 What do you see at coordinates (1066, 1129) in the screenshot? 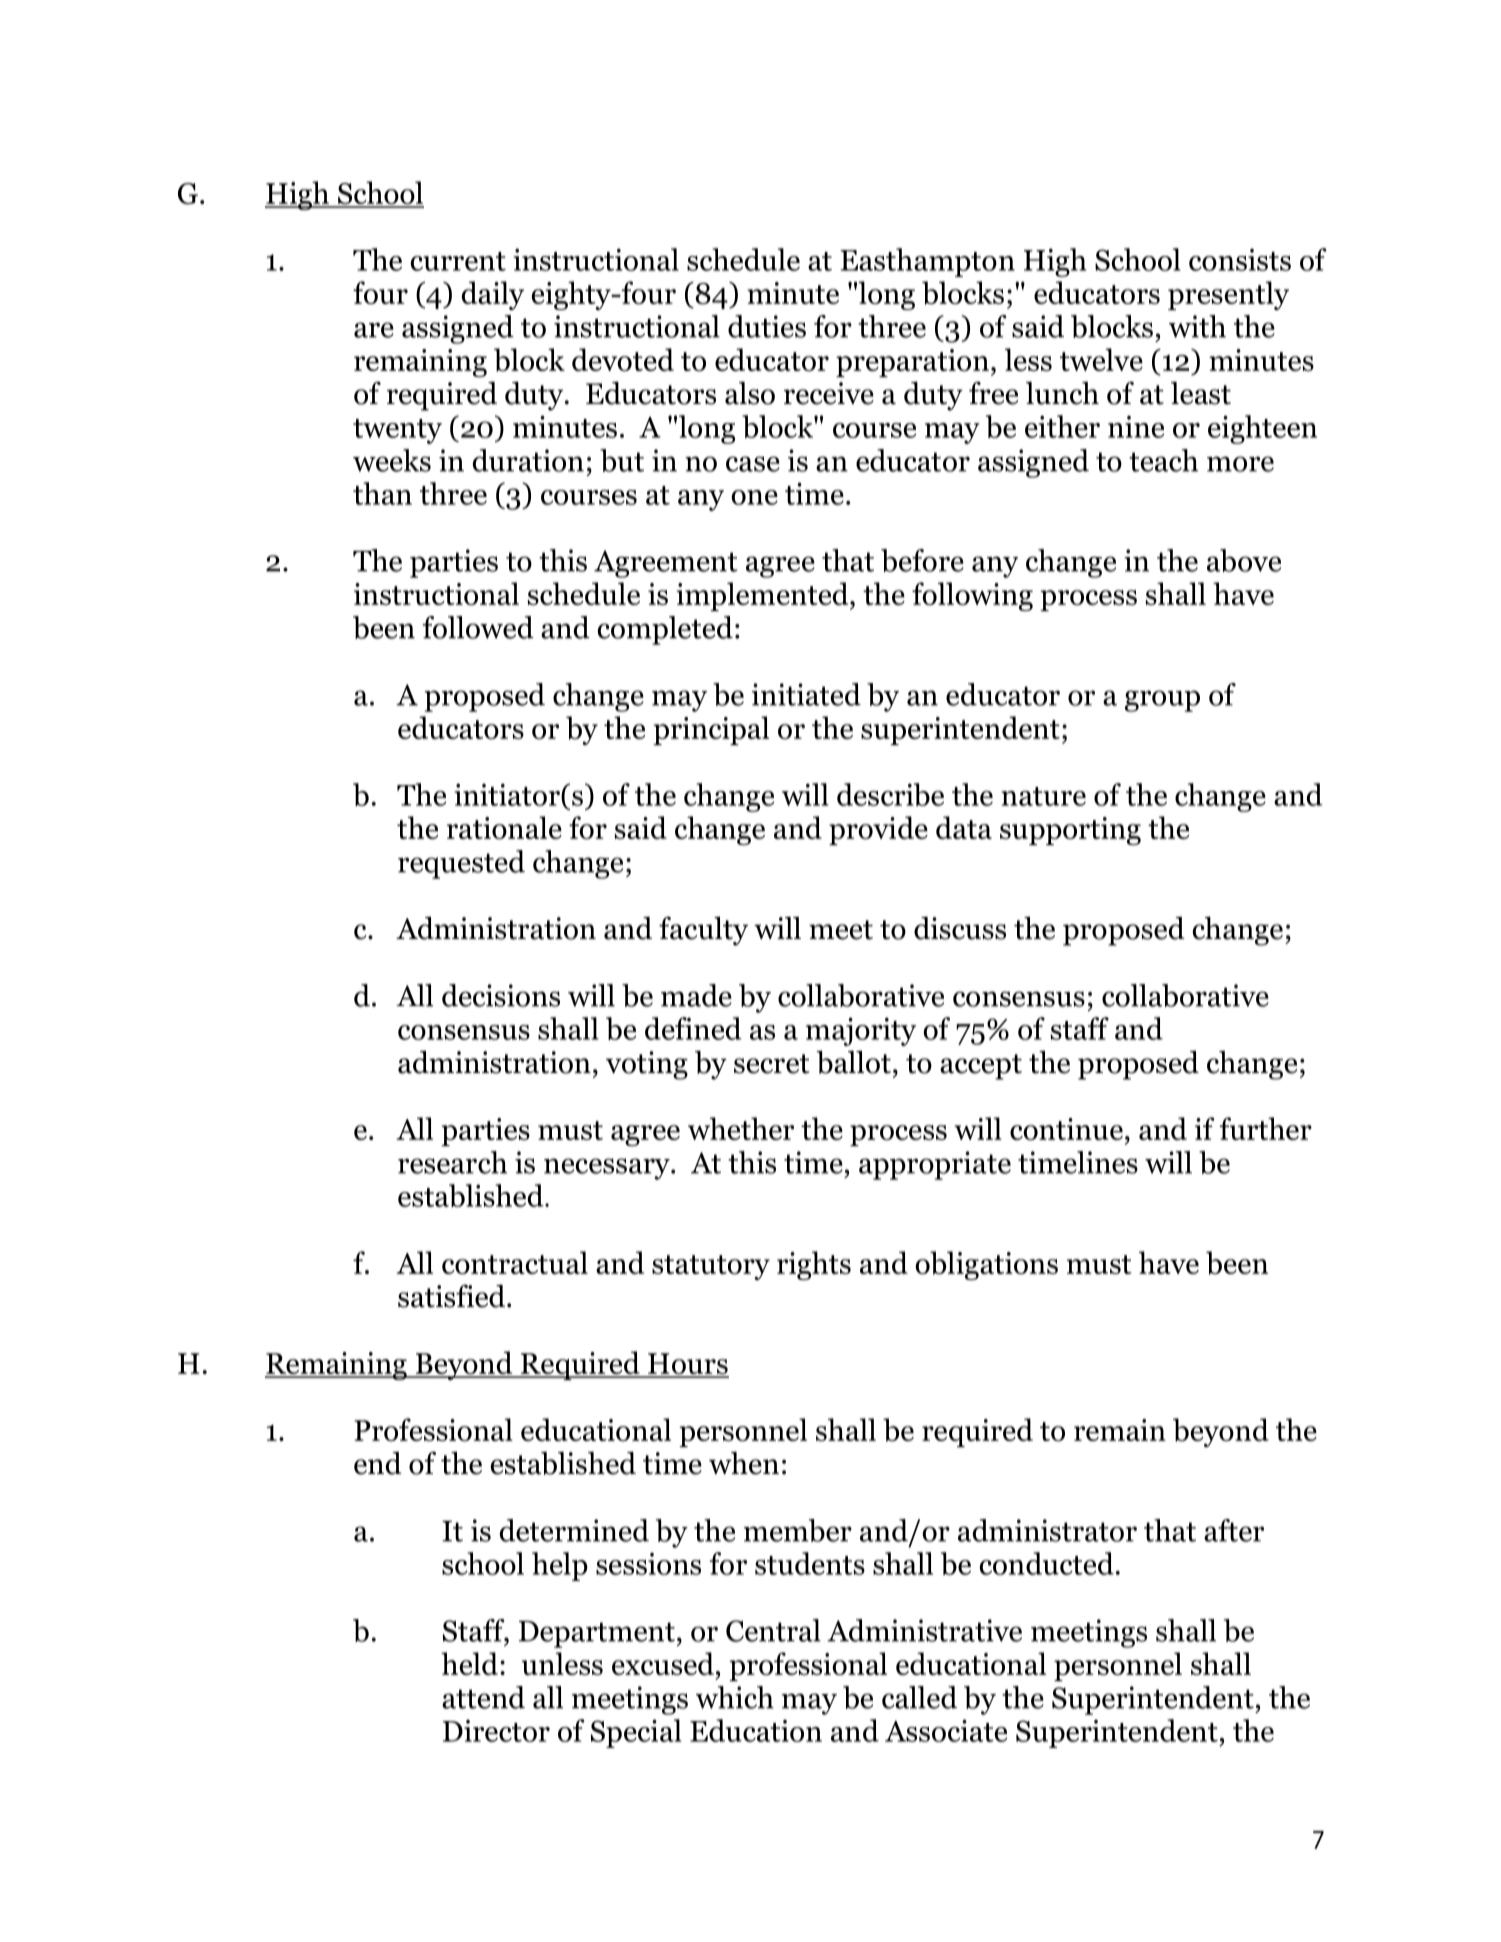
I see `continue` at bounding box center [1066, 1129].
